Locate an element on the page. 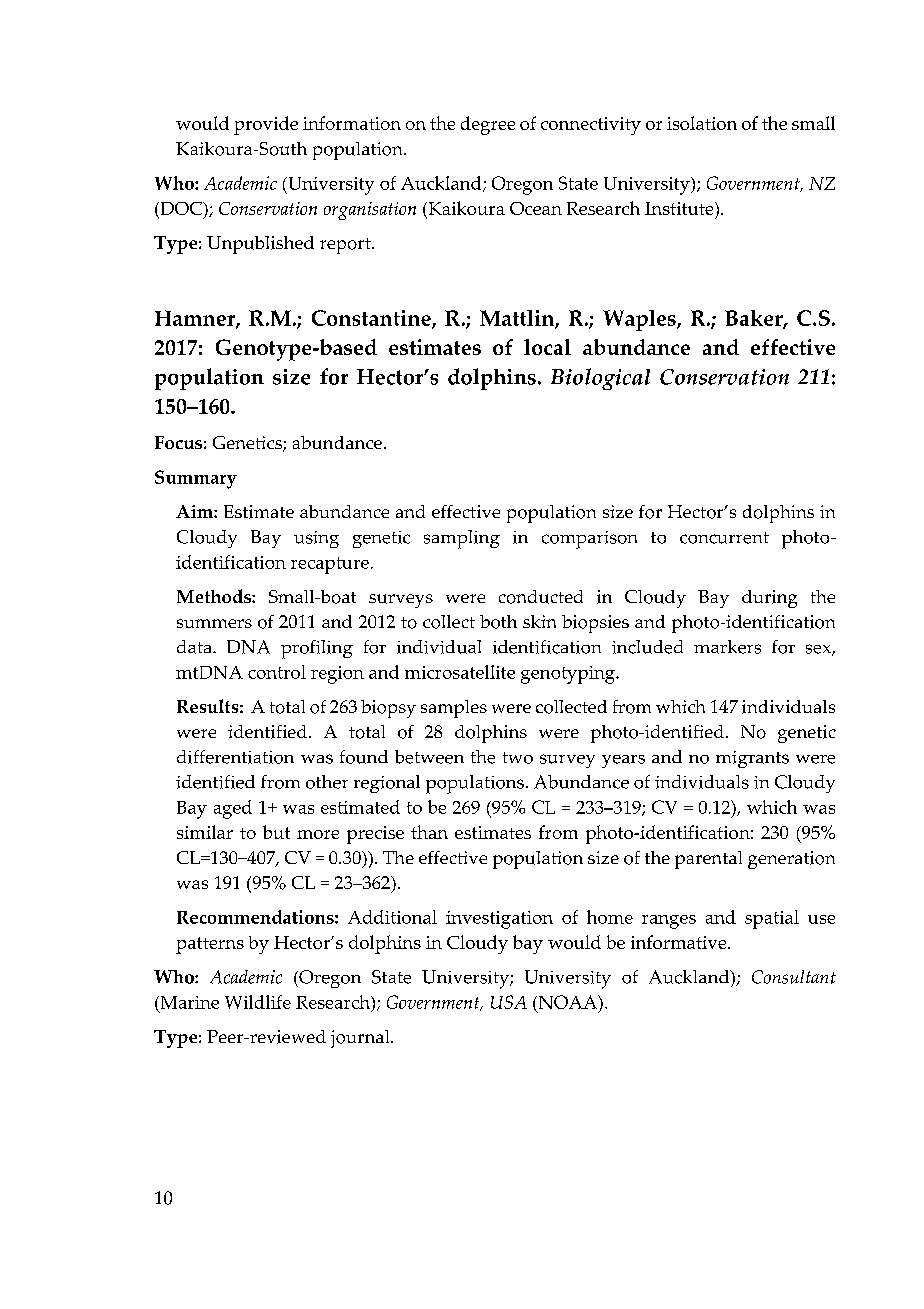 The image size is (924, 1309). two is located at coordinates (518, 758).
